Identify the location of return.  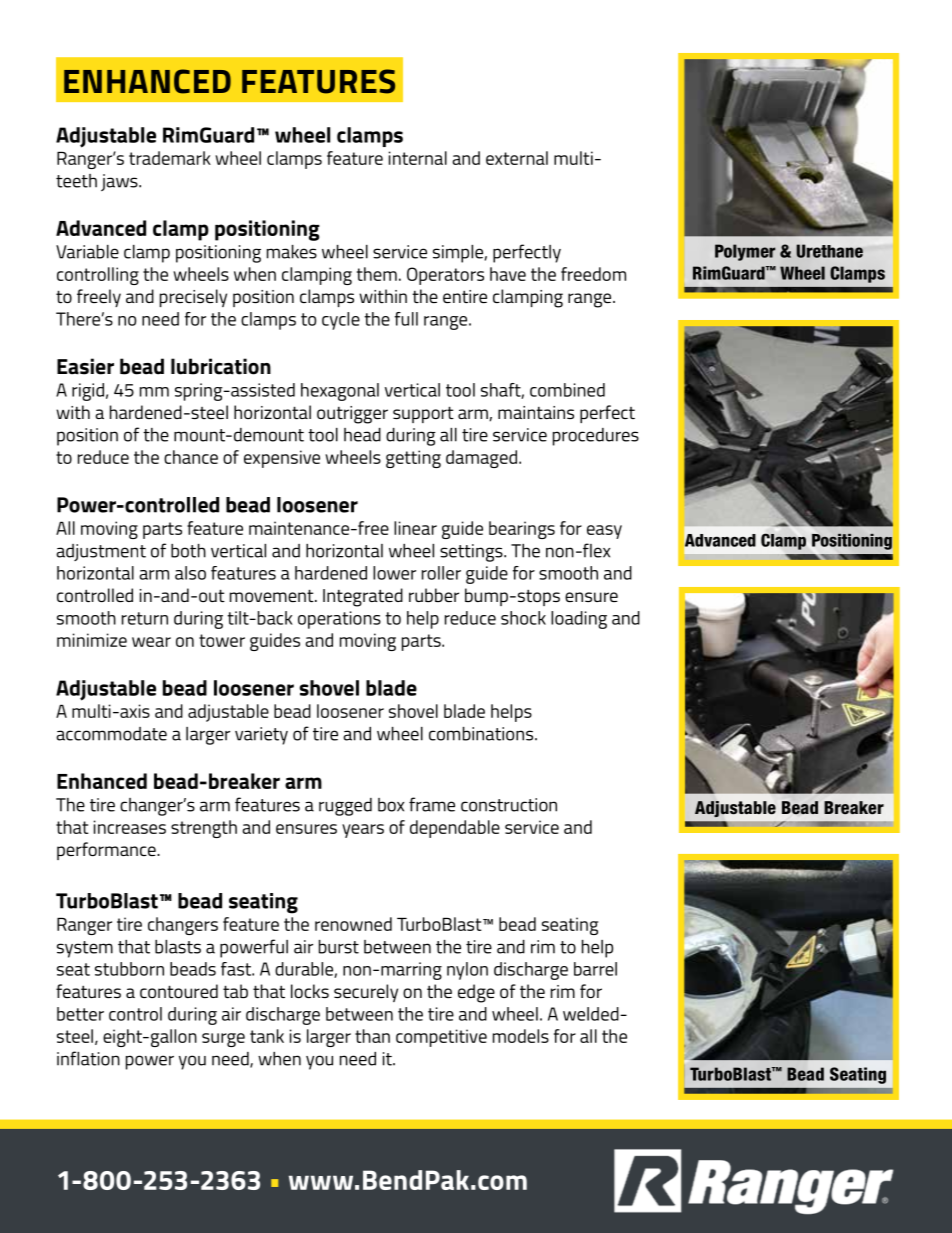
(145, 618).
